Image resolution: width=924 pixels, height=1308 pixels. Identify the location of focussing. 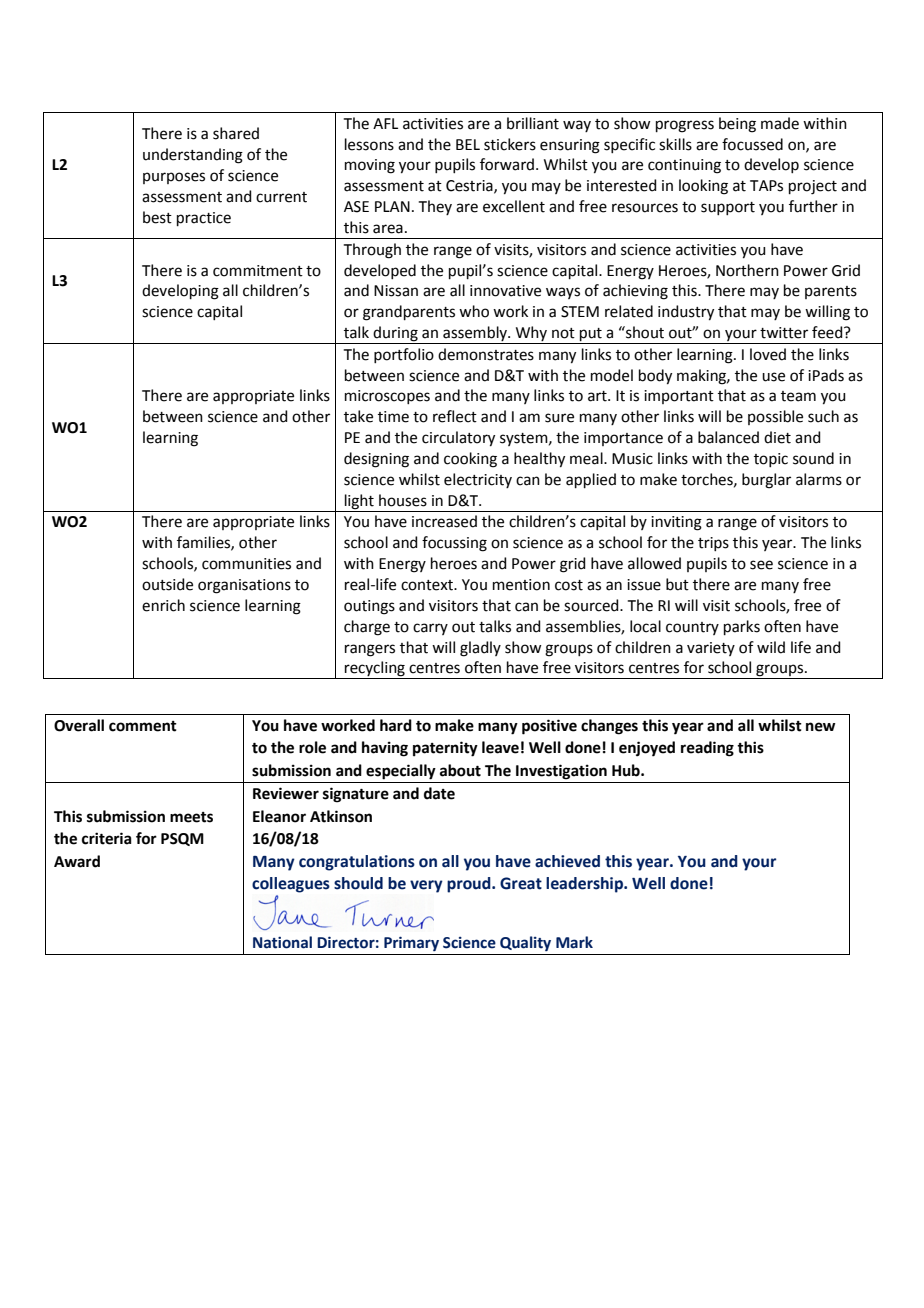
(454, 544).
